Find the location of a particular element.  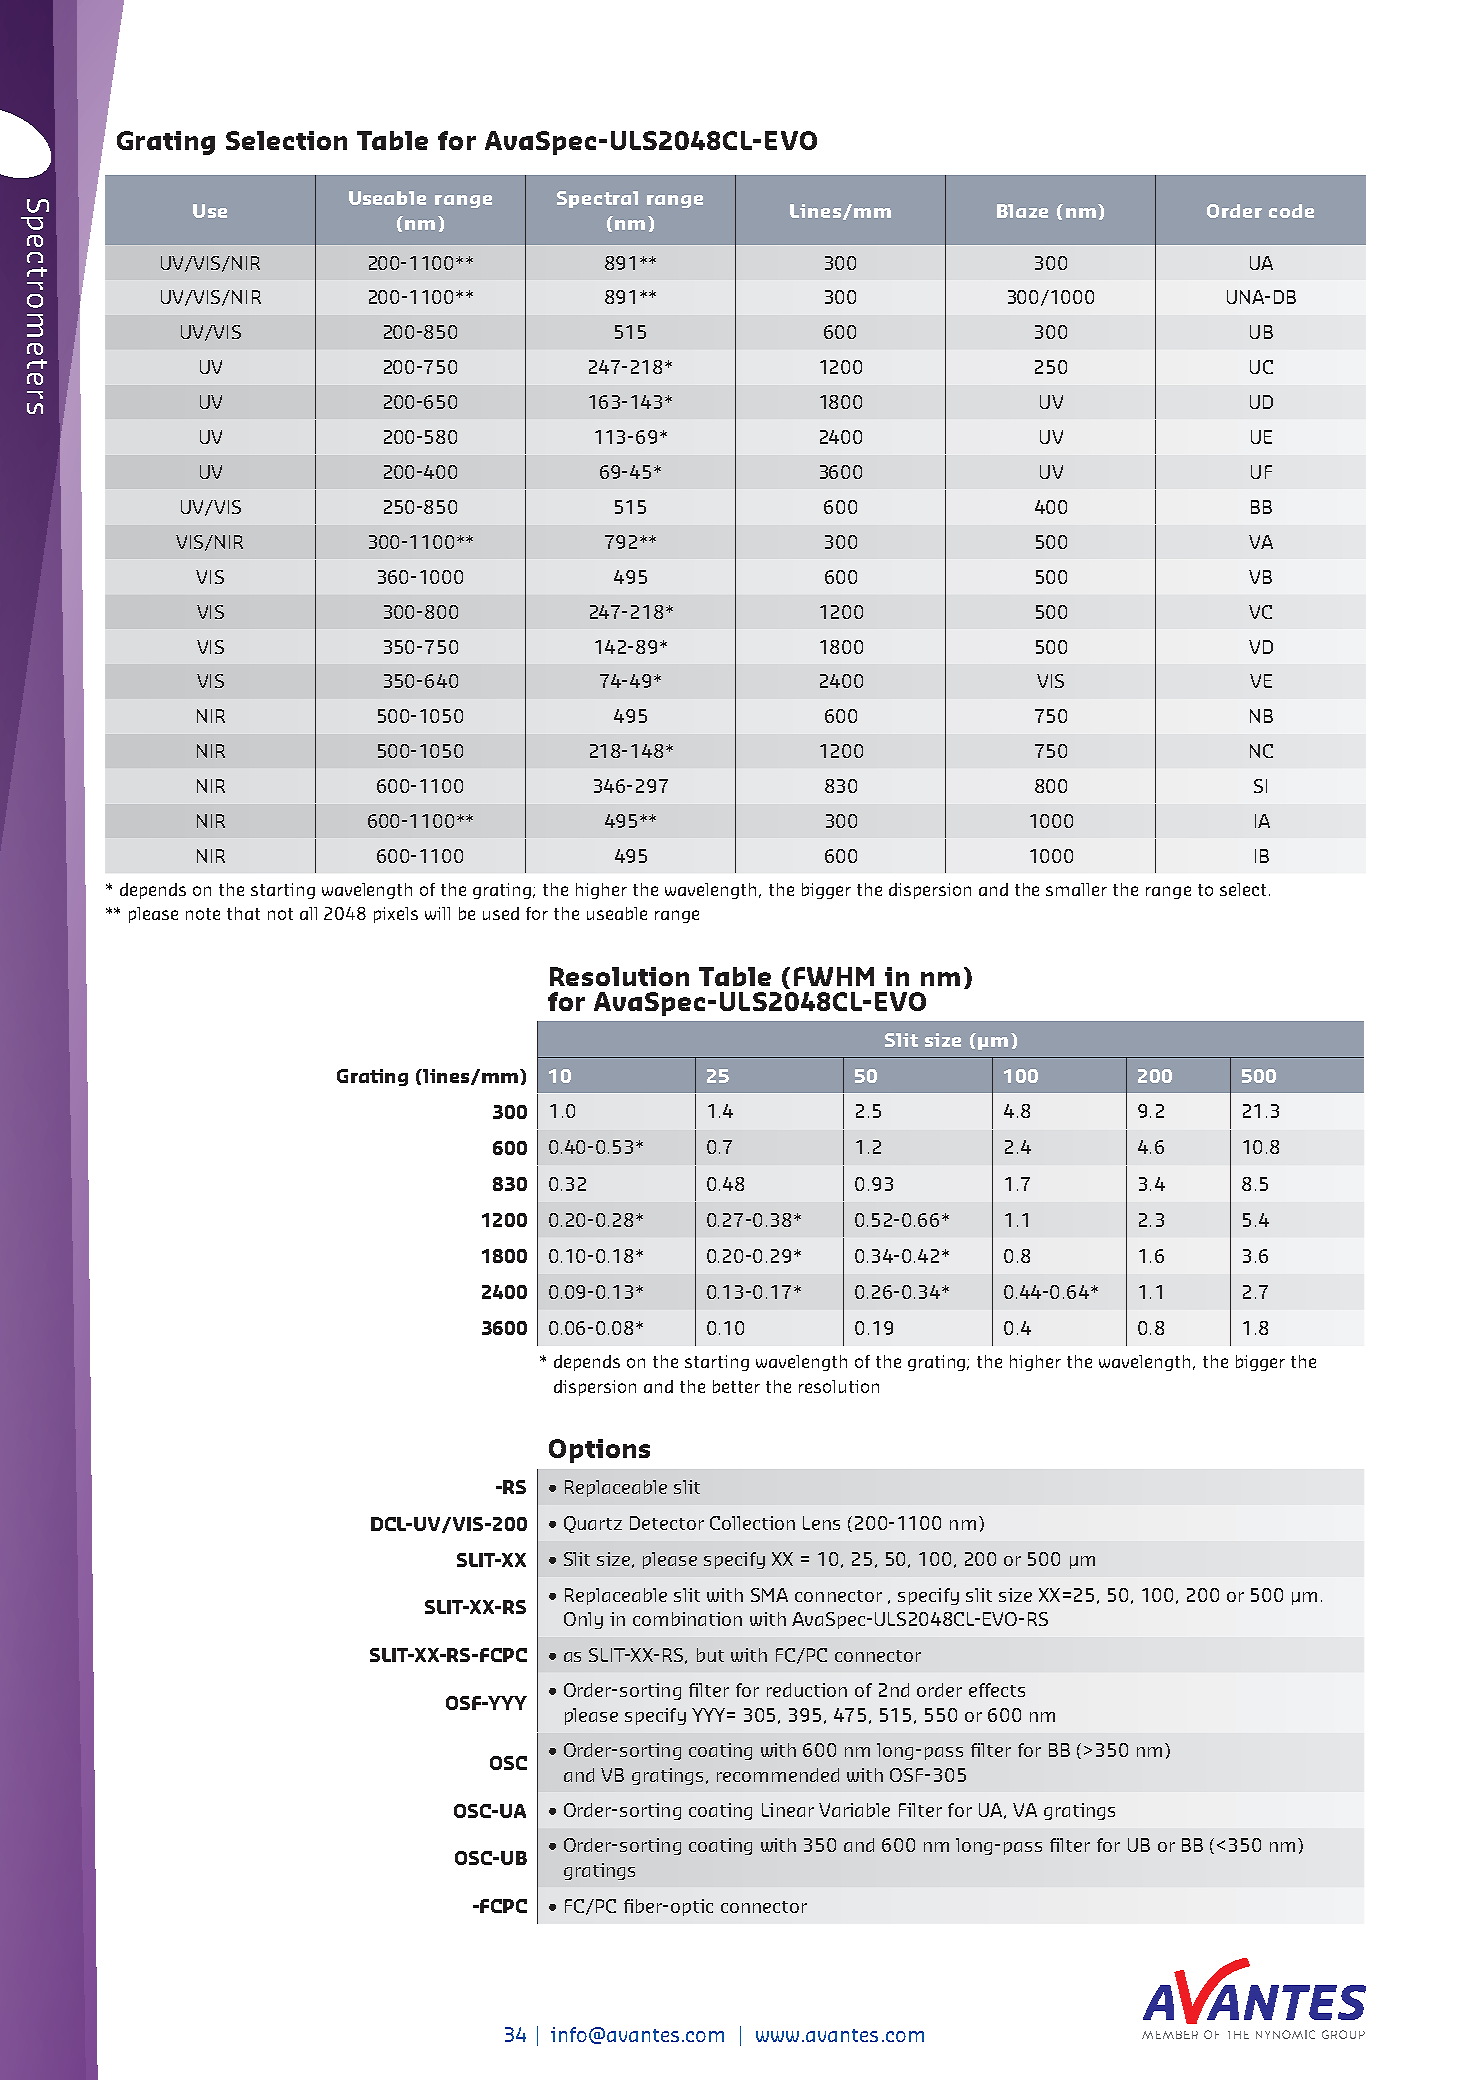

Blaze is located at coordinates (1022, 211).
